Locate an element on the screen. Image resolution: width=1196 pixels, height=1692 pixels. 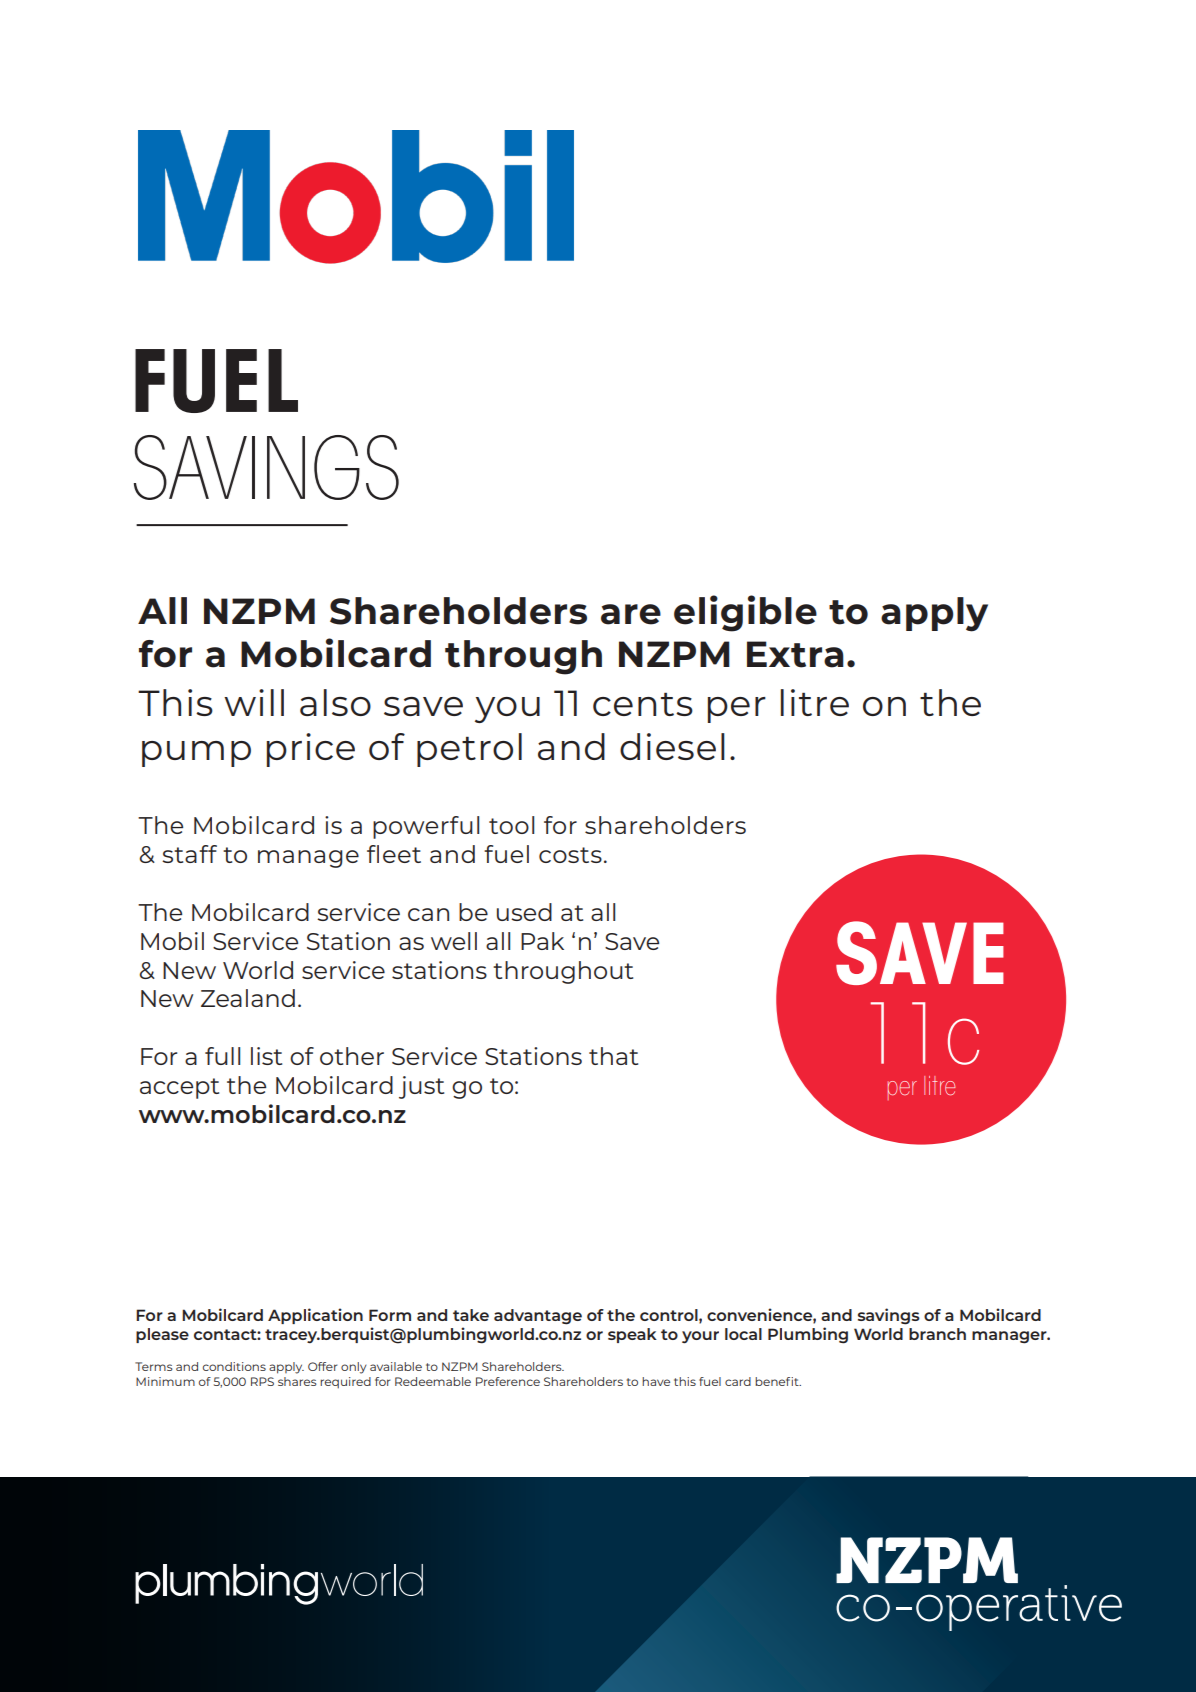
conditions is located at coordinates (234, 1366).
